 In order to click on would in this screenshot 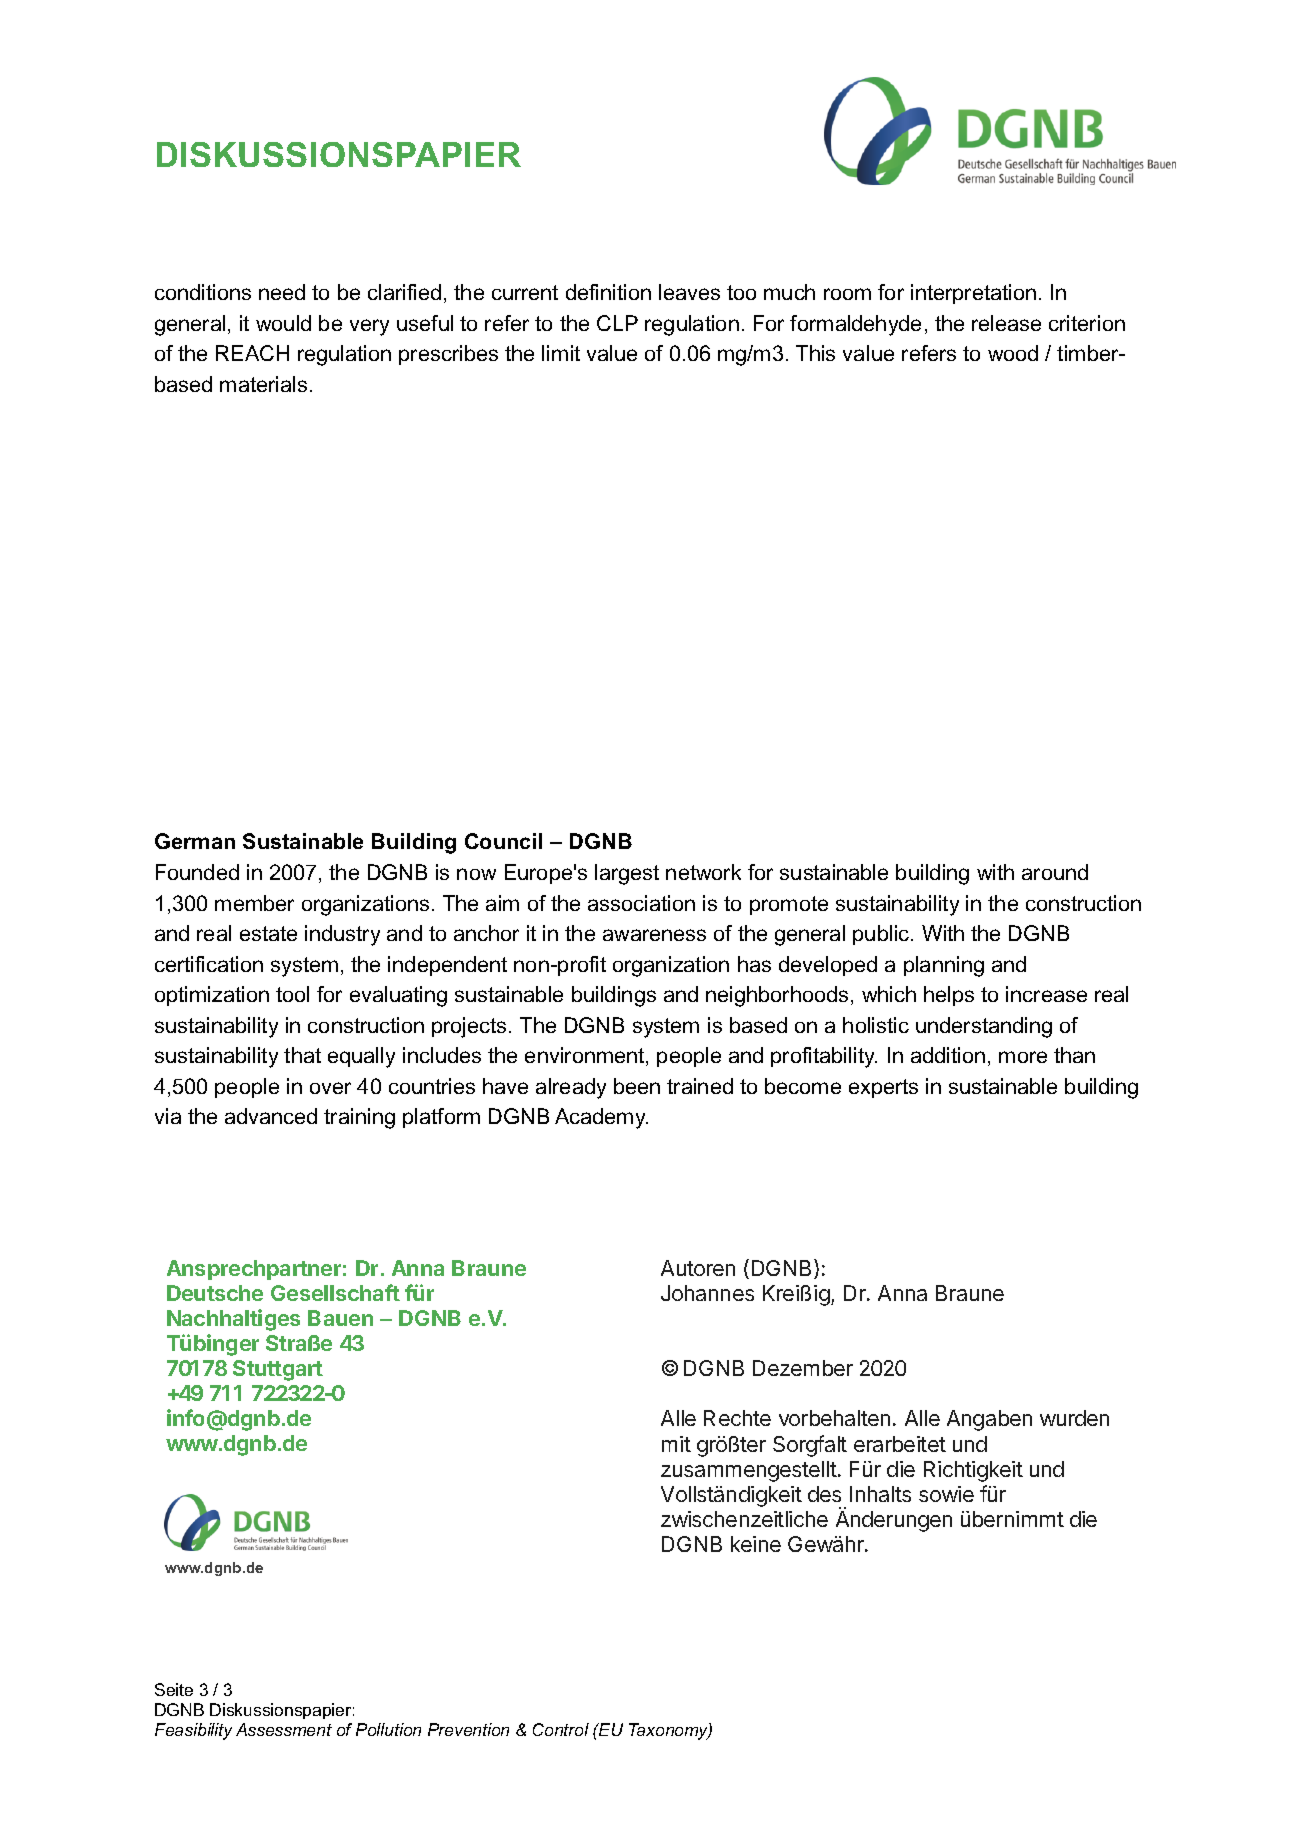, I will do `click(283, 323)`.
